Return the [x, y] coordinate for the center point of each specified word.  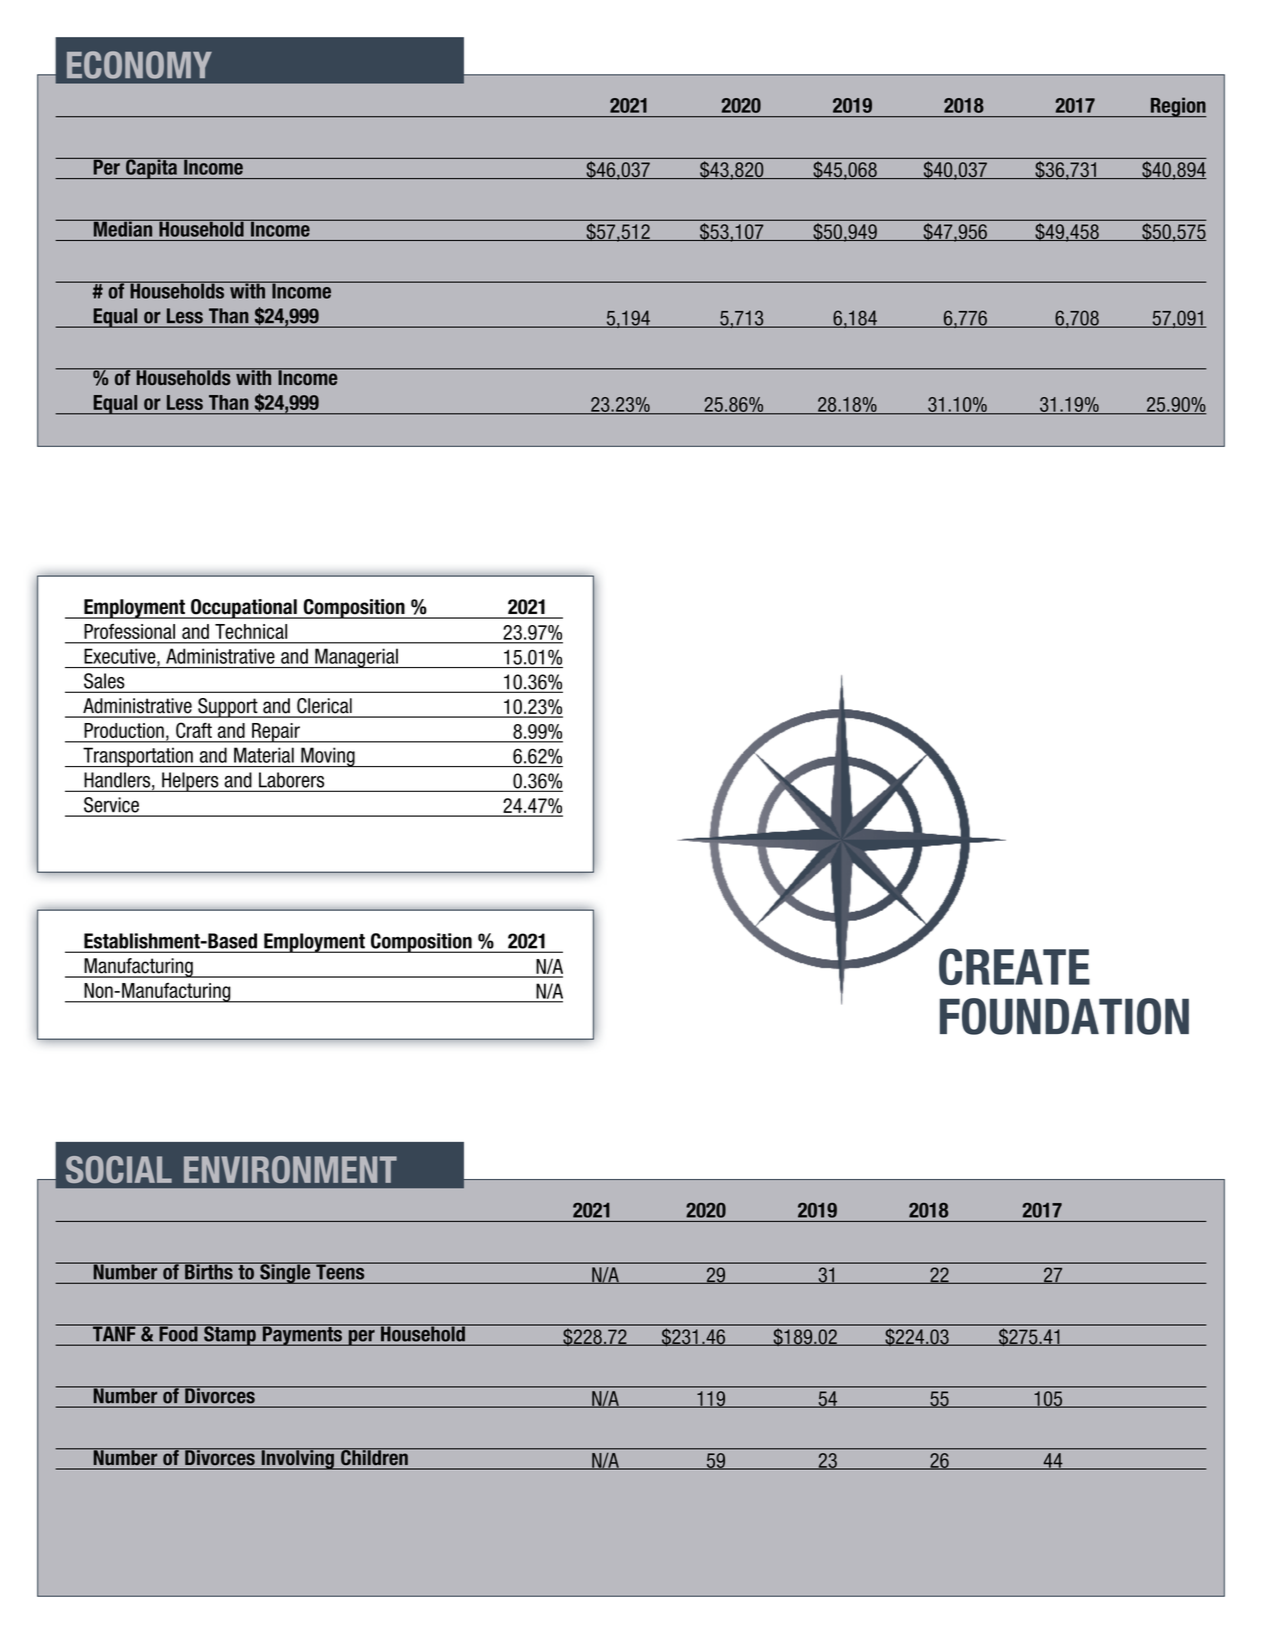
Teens [340, 1271]
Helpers [190, 782]
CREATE [1014, 966]
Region [1177, 107]
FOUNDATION [1064, 1016]
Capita [151, 168]
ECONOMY [139, 65]
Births [209, 1271]
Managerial [356, 658]
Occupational [244, 609]
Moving [328, 757]
